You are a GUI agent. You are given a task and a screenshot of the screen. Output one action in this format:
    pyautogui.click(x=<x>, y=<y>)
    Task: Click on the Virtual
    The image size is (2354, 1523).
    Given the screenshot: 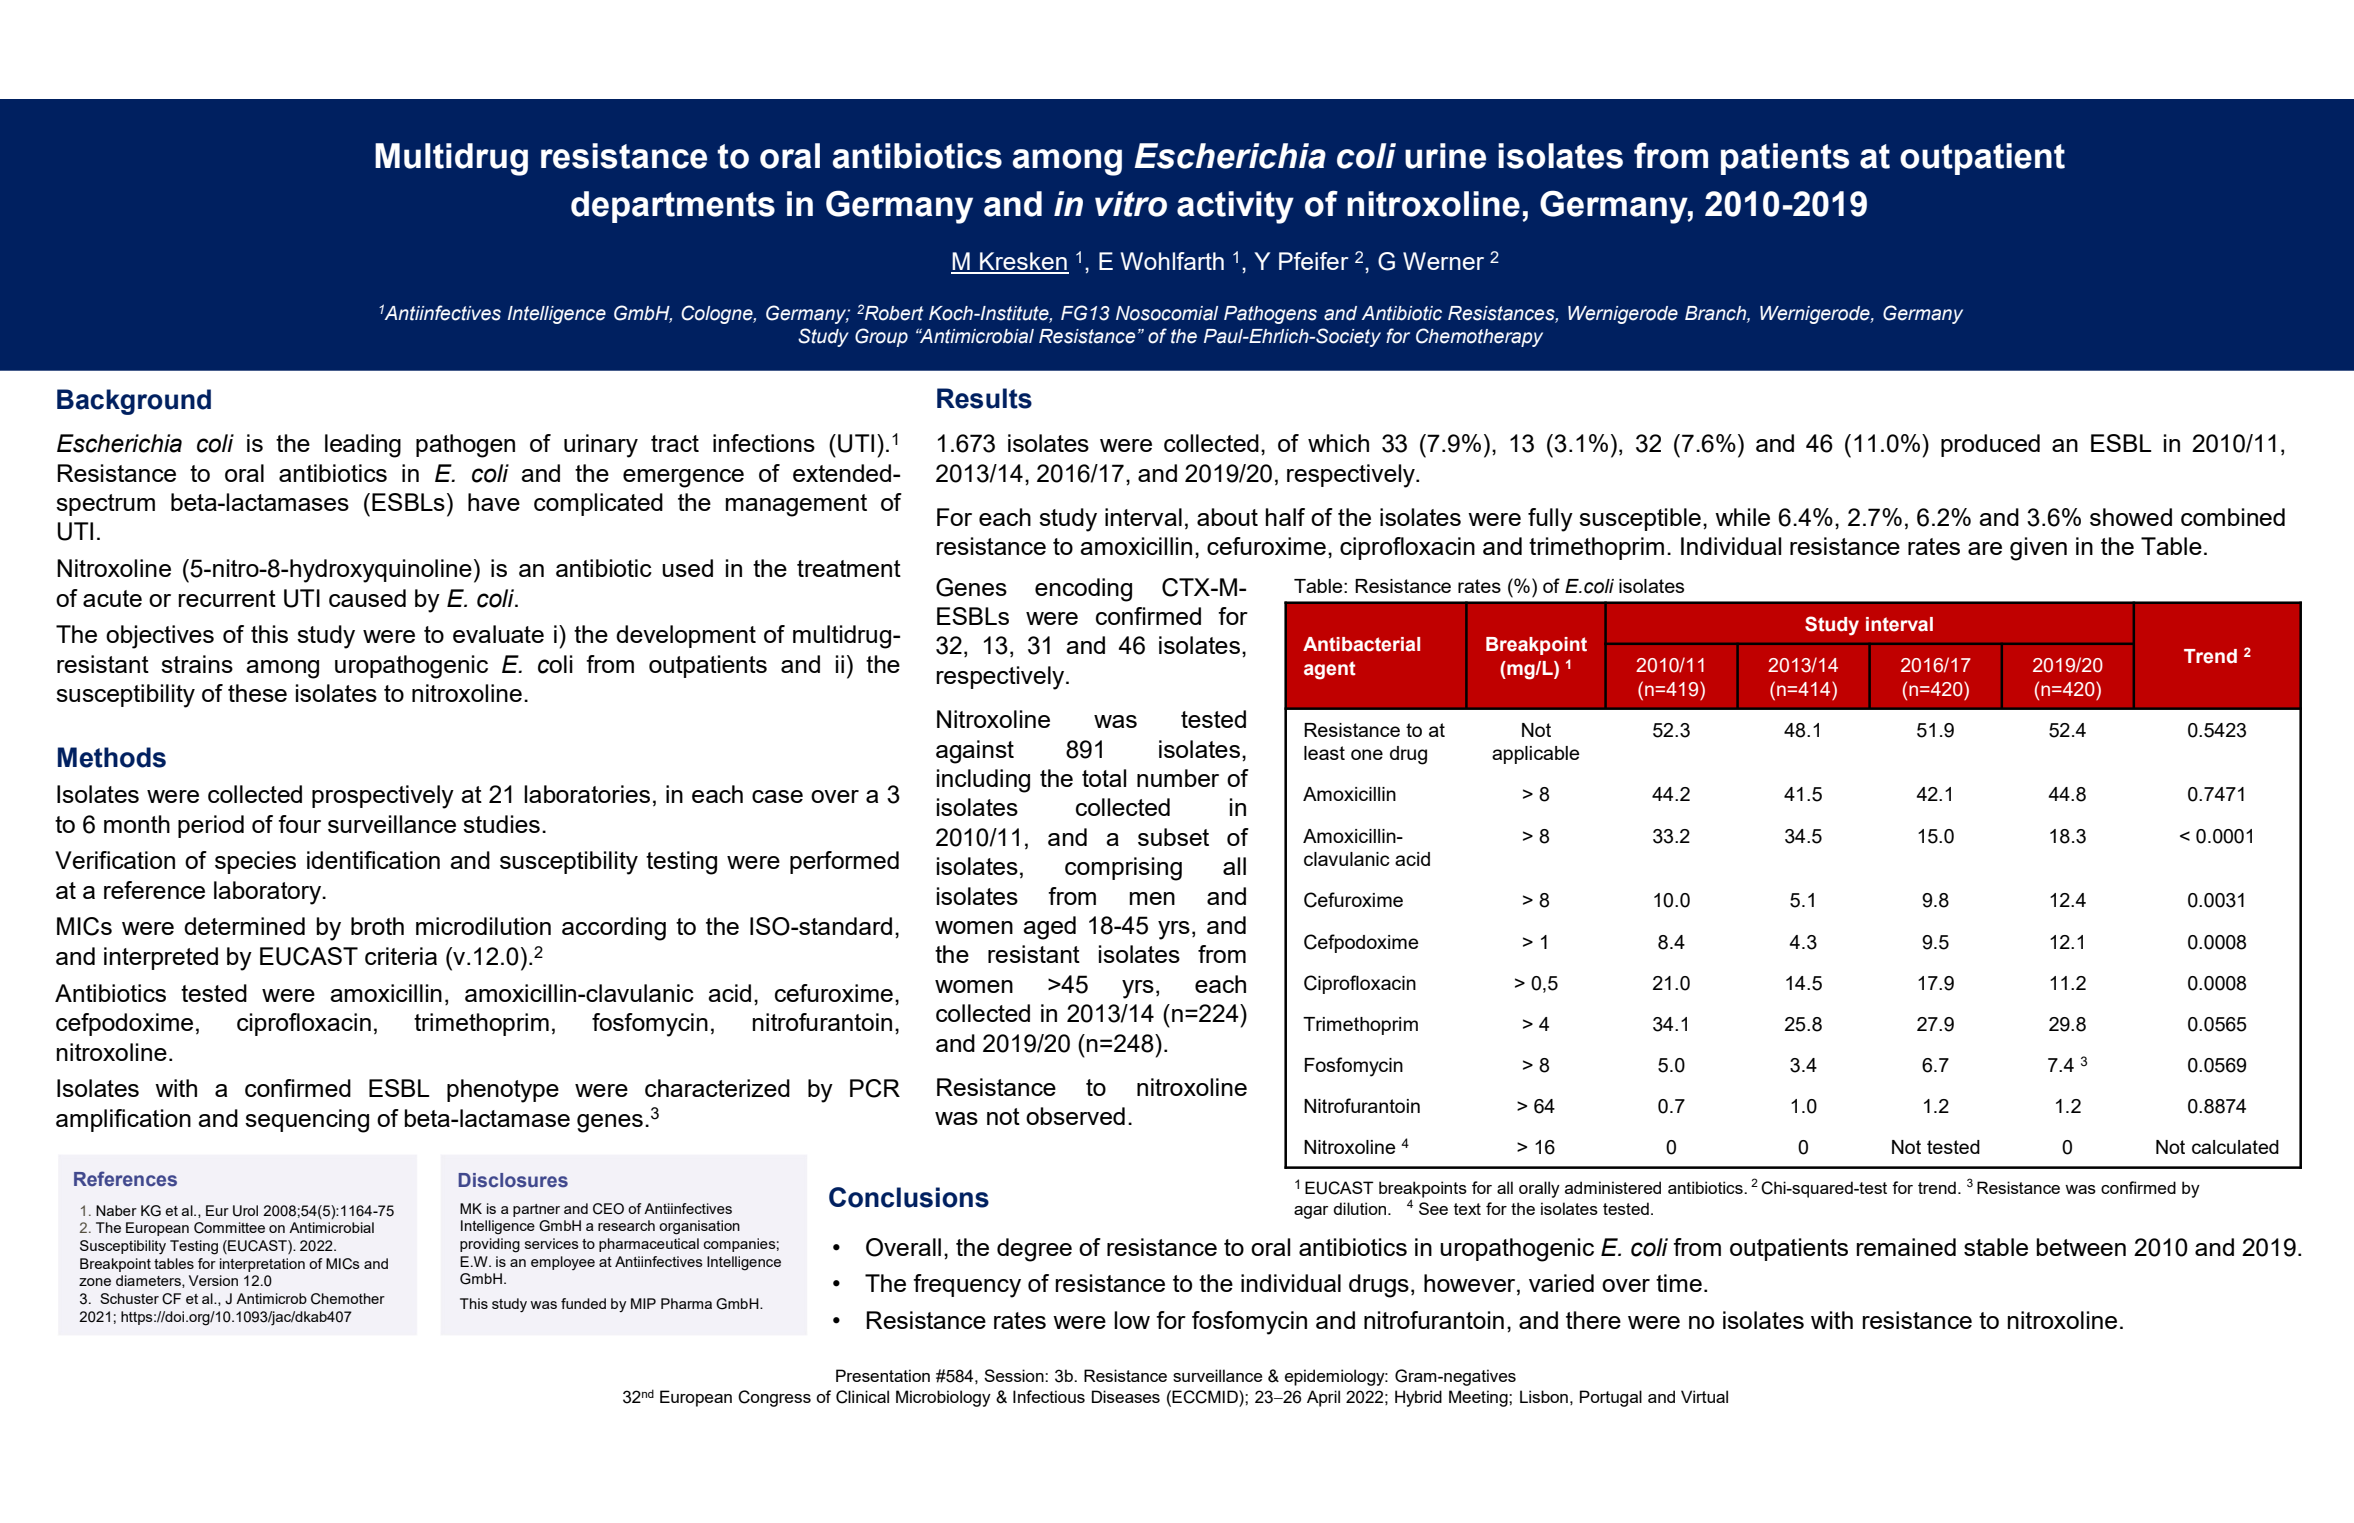 What is the action you would take?
    pyautogui.click(x=1704, y=1396)
